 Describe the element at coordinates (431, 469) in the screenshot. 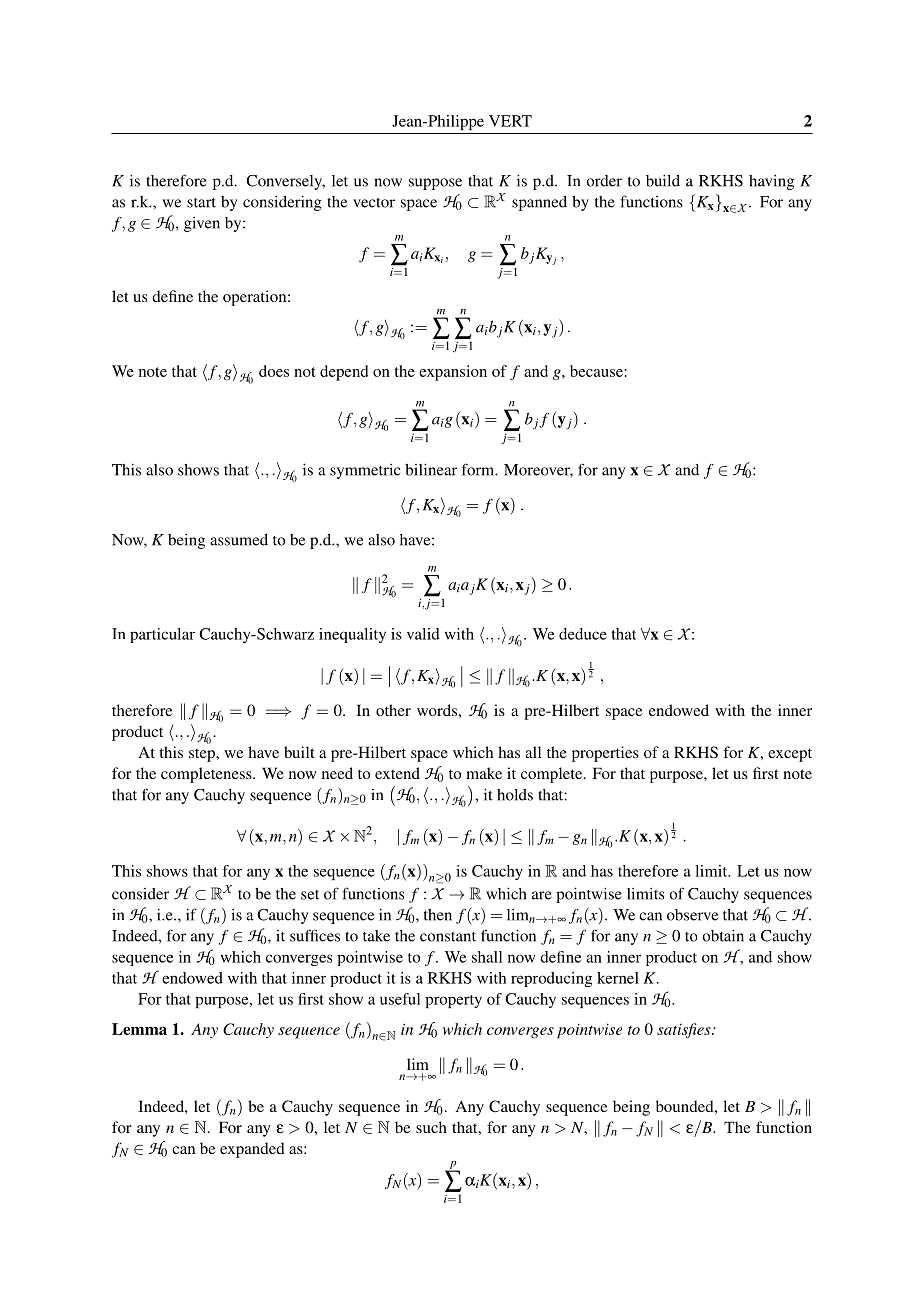

I see `bilinear` at that location.
